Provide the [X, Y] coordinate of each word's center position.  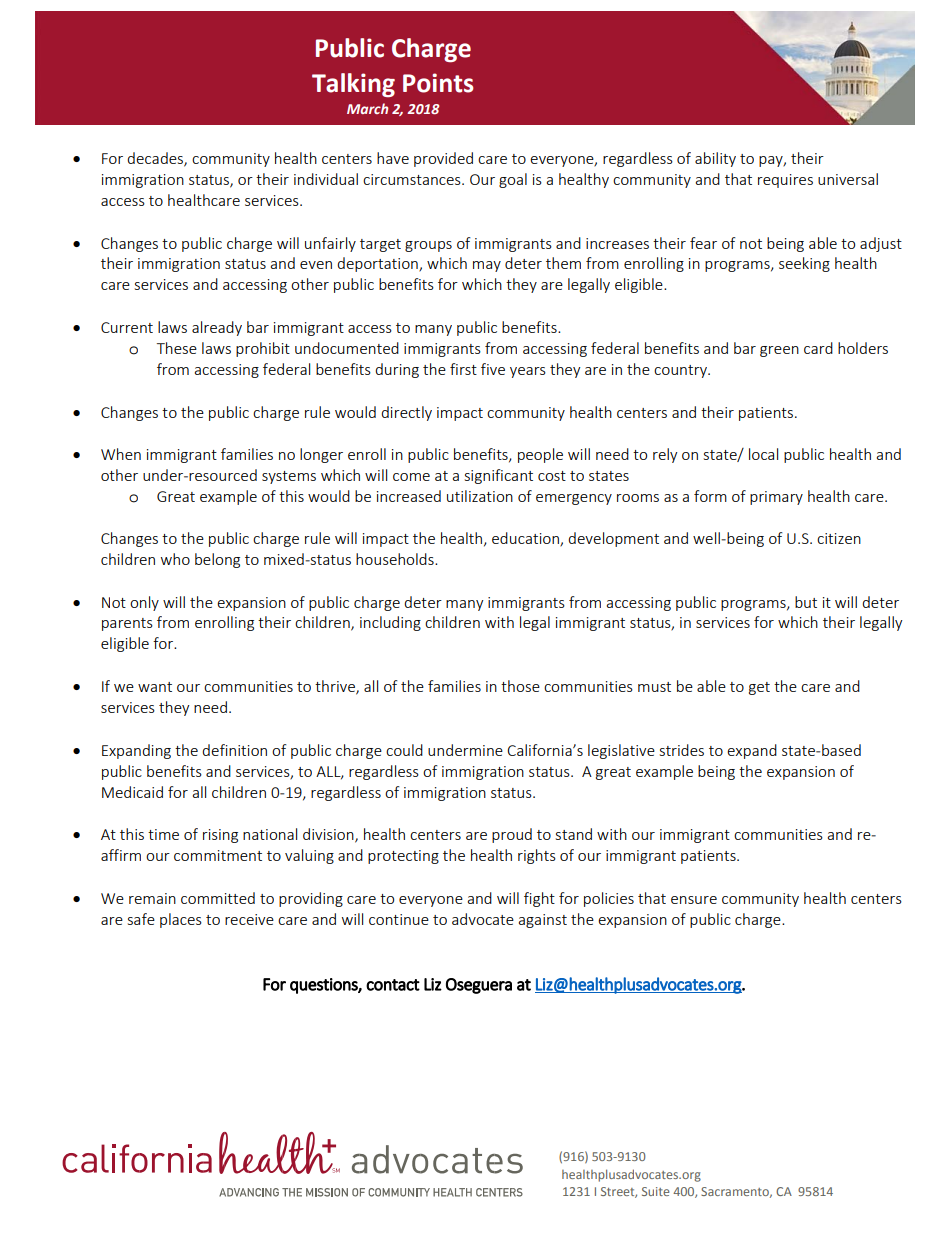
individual [326, 179]
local [763, 454]
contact [393, 985]
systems [289, 477]
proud [512, 835]
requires [785, 181]
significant [499, 476]
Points [438, 83]
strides [682, 750]
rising [220, 836]
